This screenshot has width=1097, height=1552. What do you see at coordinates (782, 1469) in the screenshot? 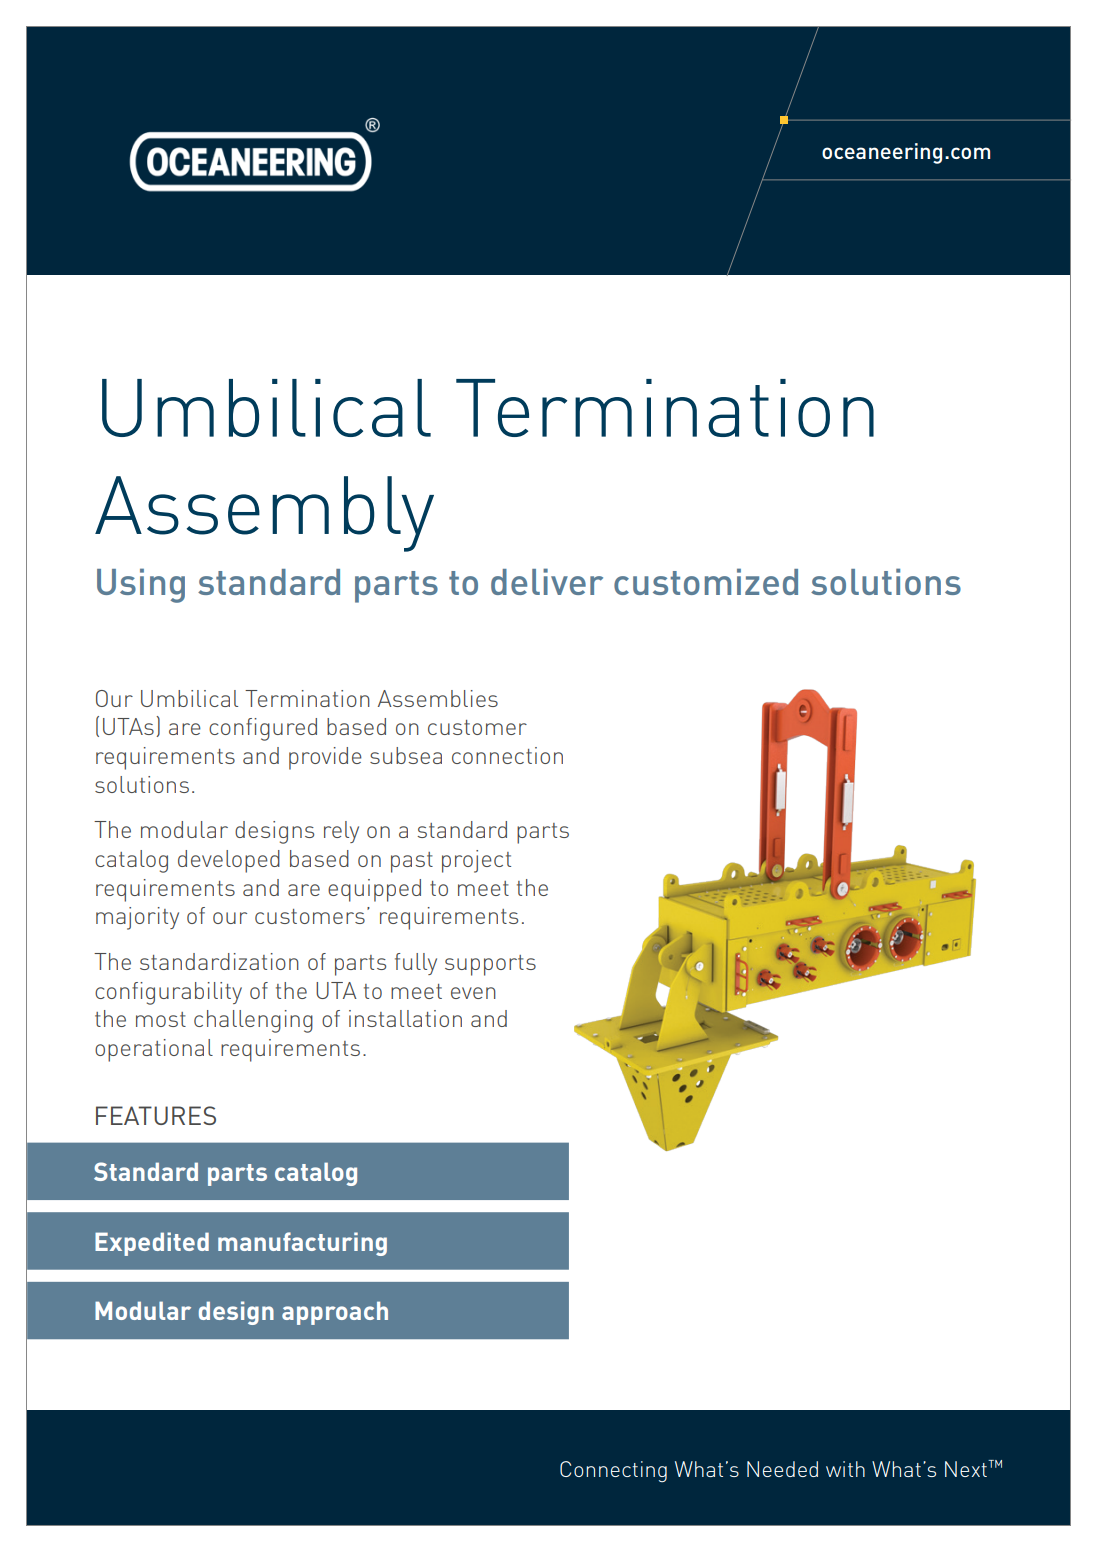
I see `Needed` at bounding box center [782, 1469].
